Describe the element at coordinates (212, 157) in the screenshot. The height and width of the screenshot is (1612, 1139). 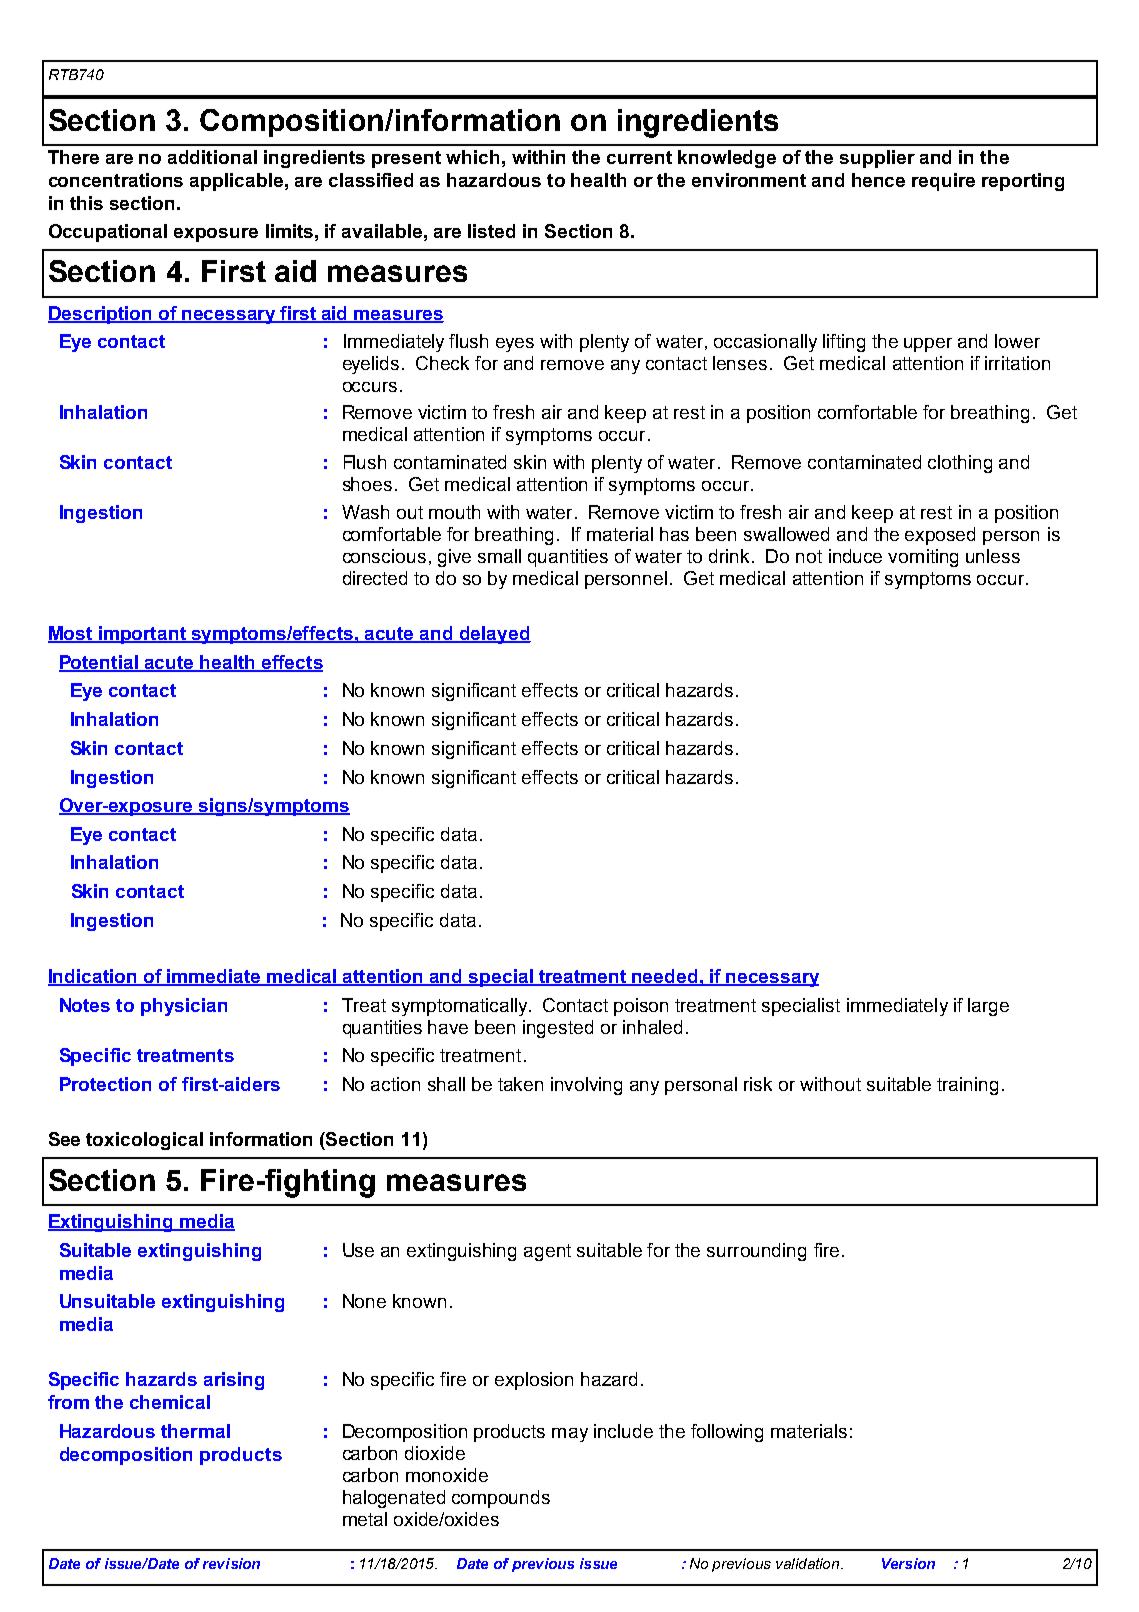
I see `additional` at that location.
